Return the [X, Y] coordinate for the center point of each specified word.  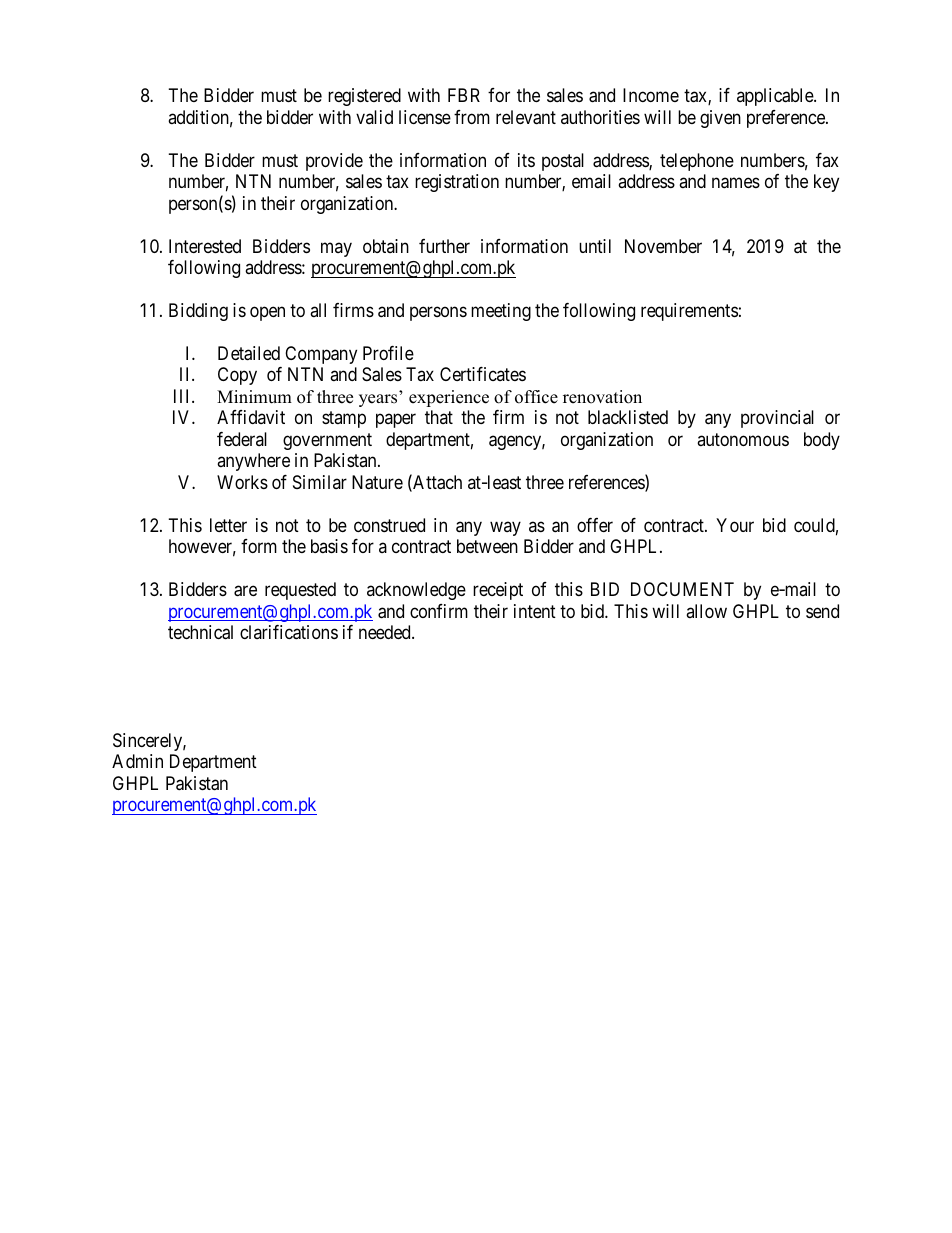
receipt [498, 591]
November [663, 246]
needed [386, 632]
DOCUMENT [682, 589]
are [245, 591]
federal [242, 439]
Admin [137, 761]
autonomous [743, 439]
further [444, 246]
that [439, 417]
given [720, 119]
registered [364, 97]
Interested [205, 246]
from [472, 117]
